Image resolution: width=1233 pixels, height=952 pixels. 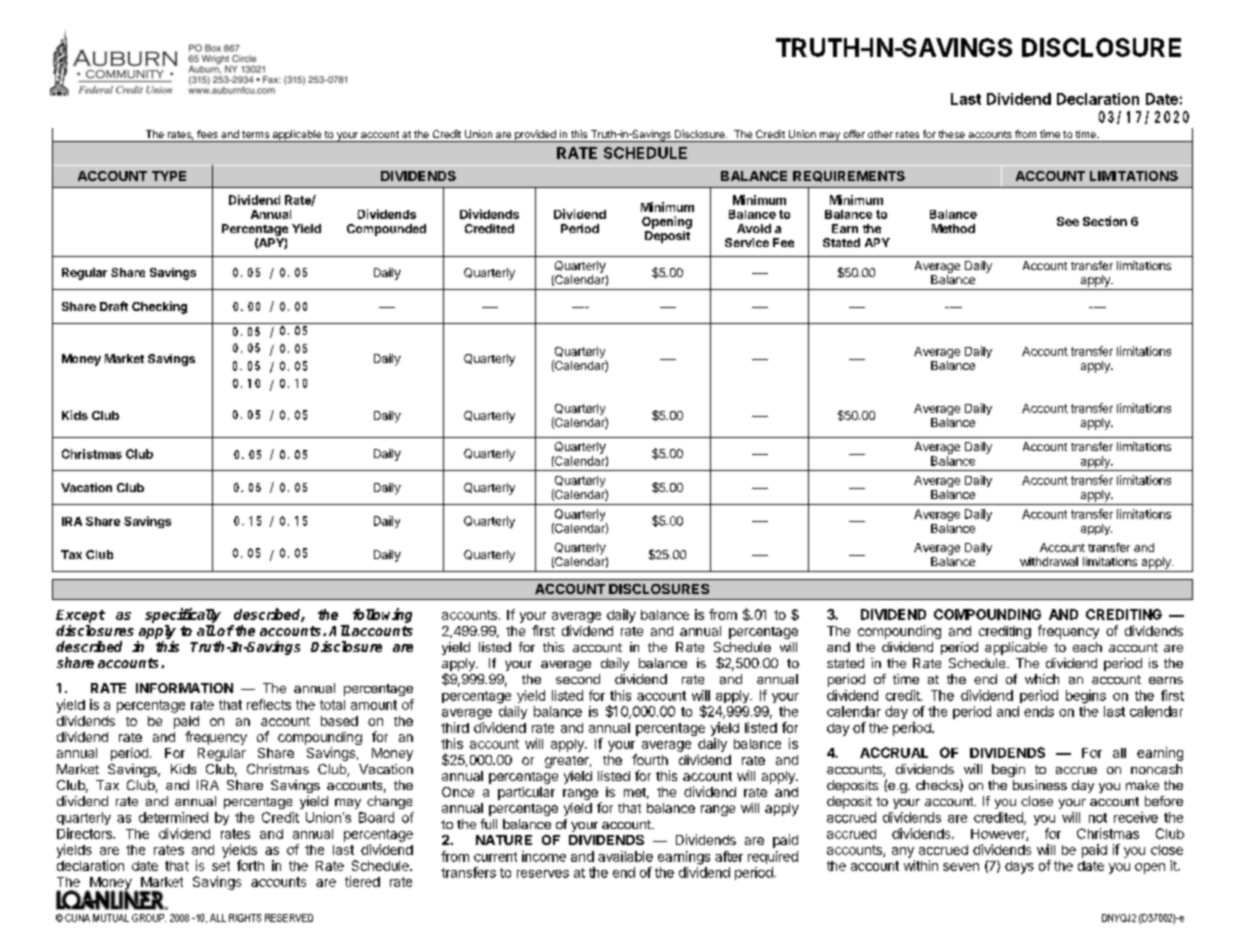 I want to click on Service, so click(x=747, y=242).
